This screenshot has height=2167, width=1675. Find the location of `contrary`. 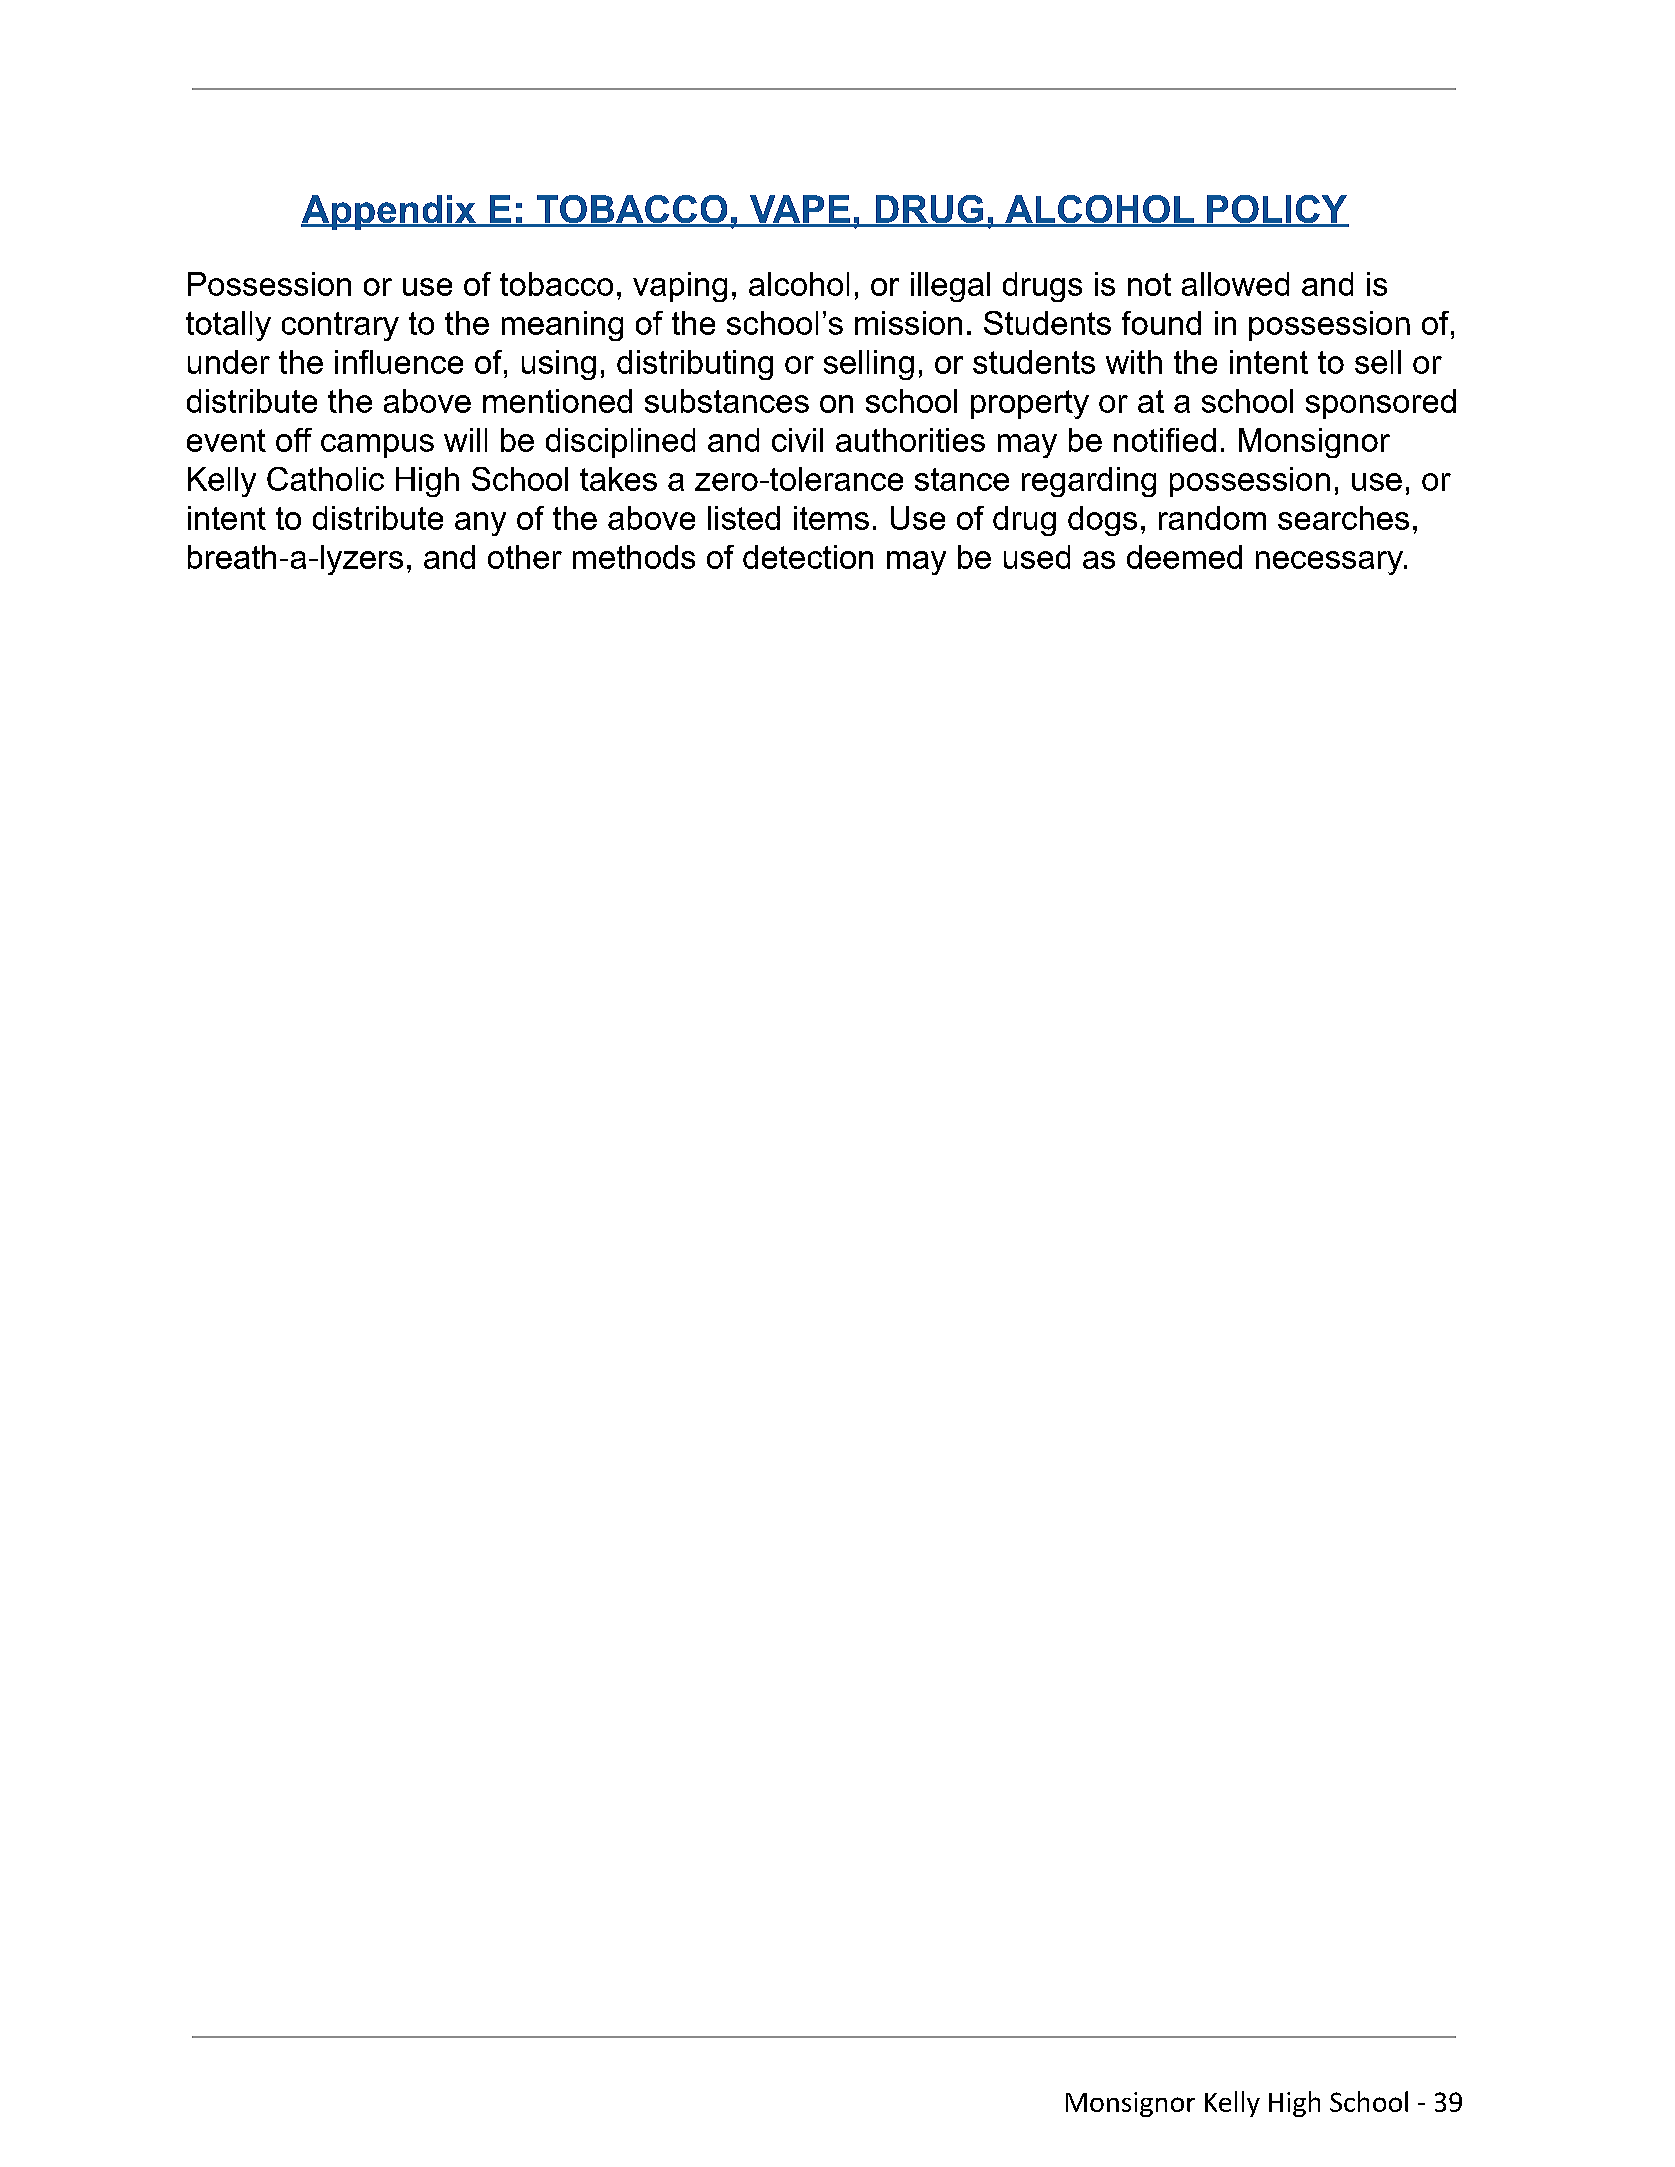

contrary is located at coordinates (340, 326).
